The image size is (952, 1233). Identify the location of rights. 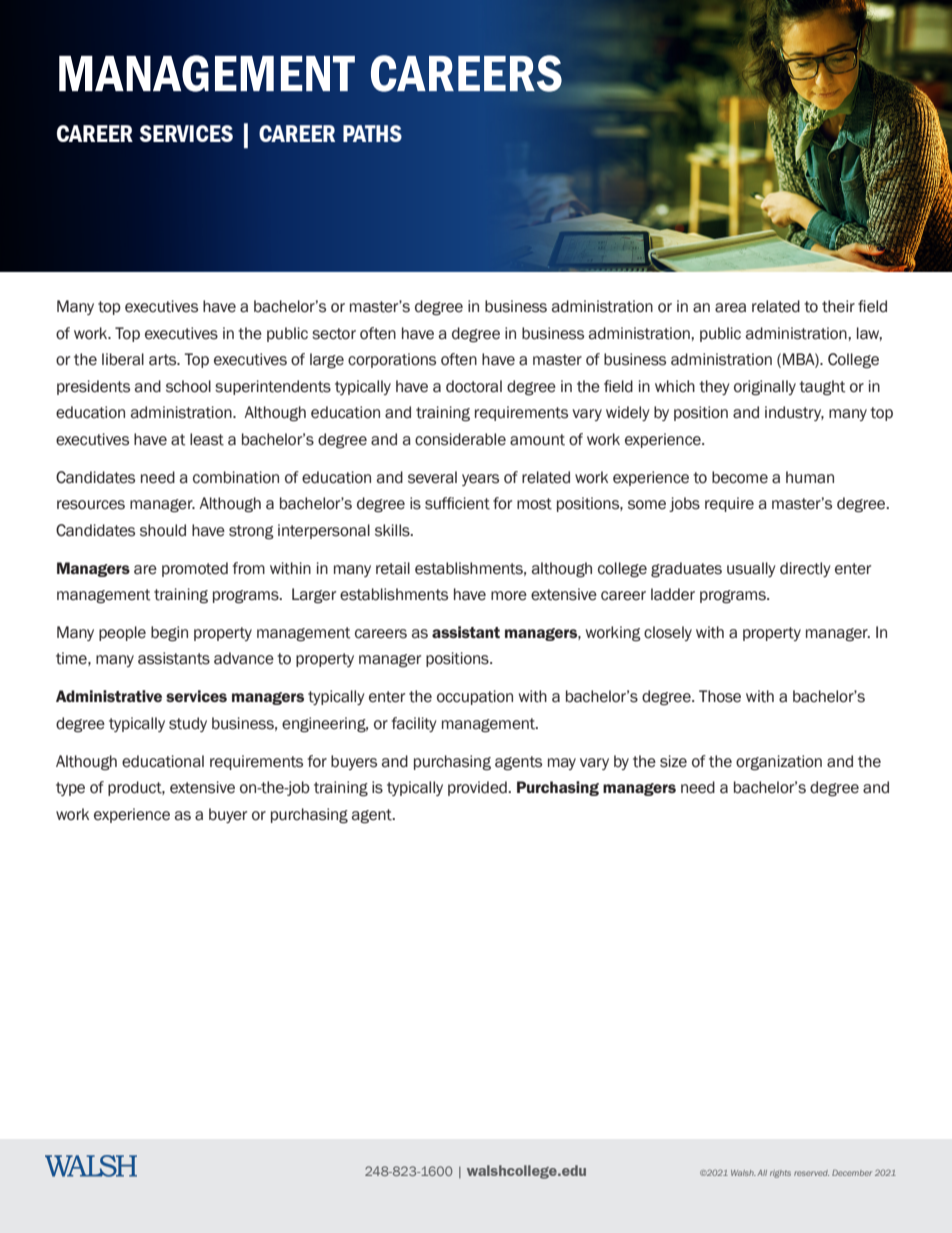
(780, 1174).
